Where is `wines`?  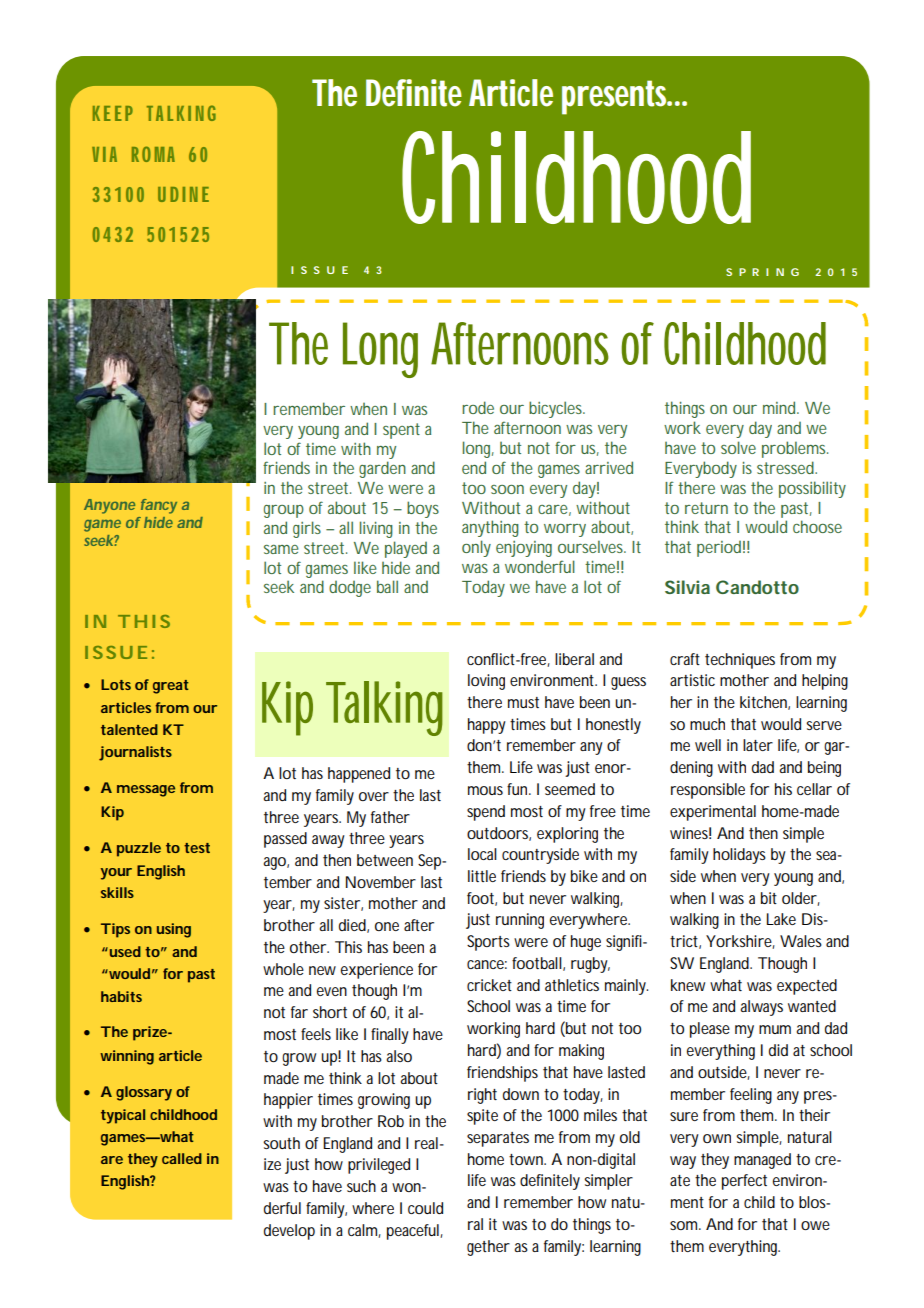 wines is located at coordinates (690, 833).
